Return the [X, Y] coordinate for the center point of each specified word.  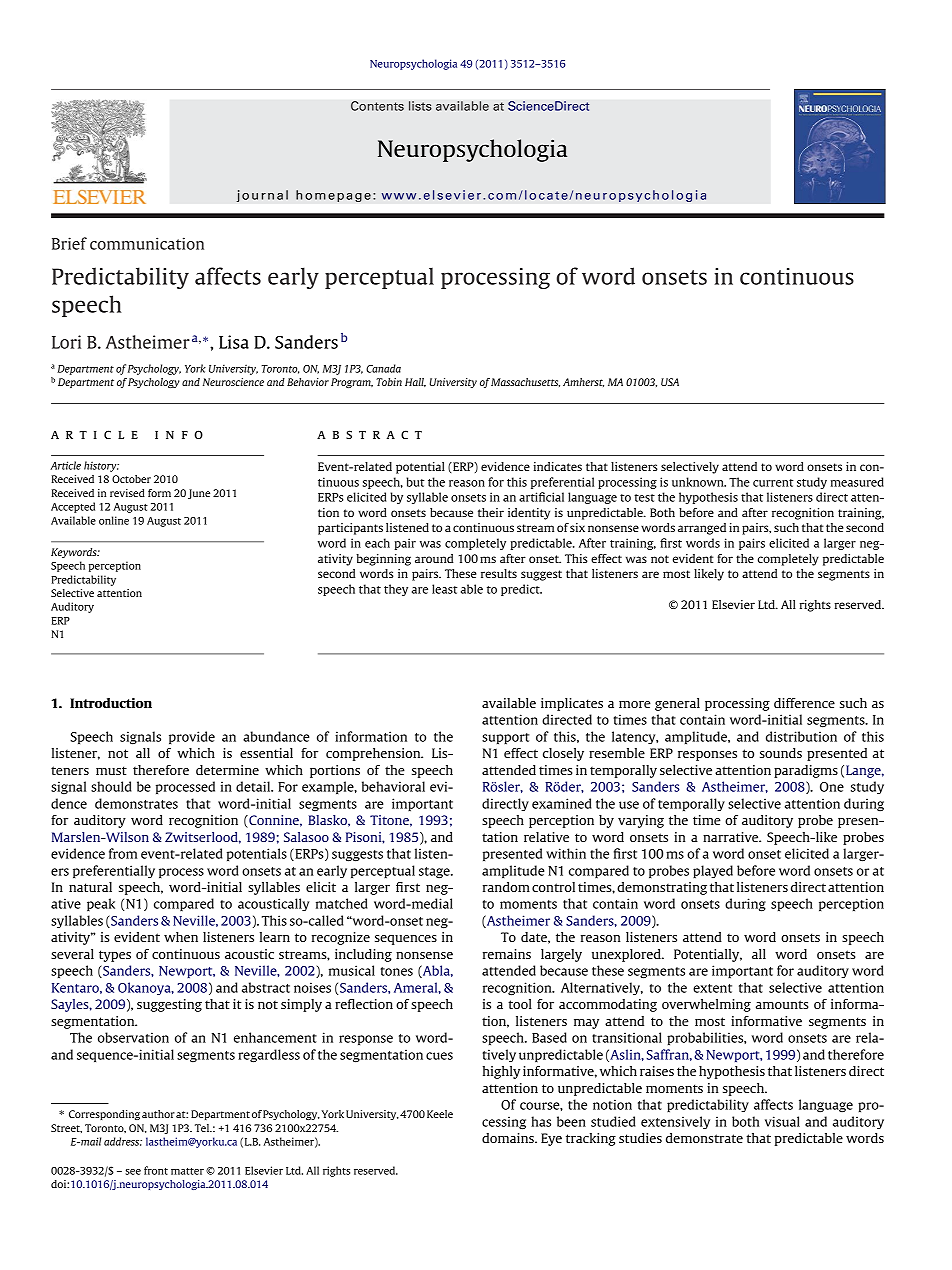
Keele [440, 1114]
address [123, 1141]
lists [420, 106]
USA [670, 382]
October [131, 479]
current [773, 483]
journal [262, 196]
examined [561, 803]
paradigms [806, 771]
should [111, 786]
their [491, 512]
